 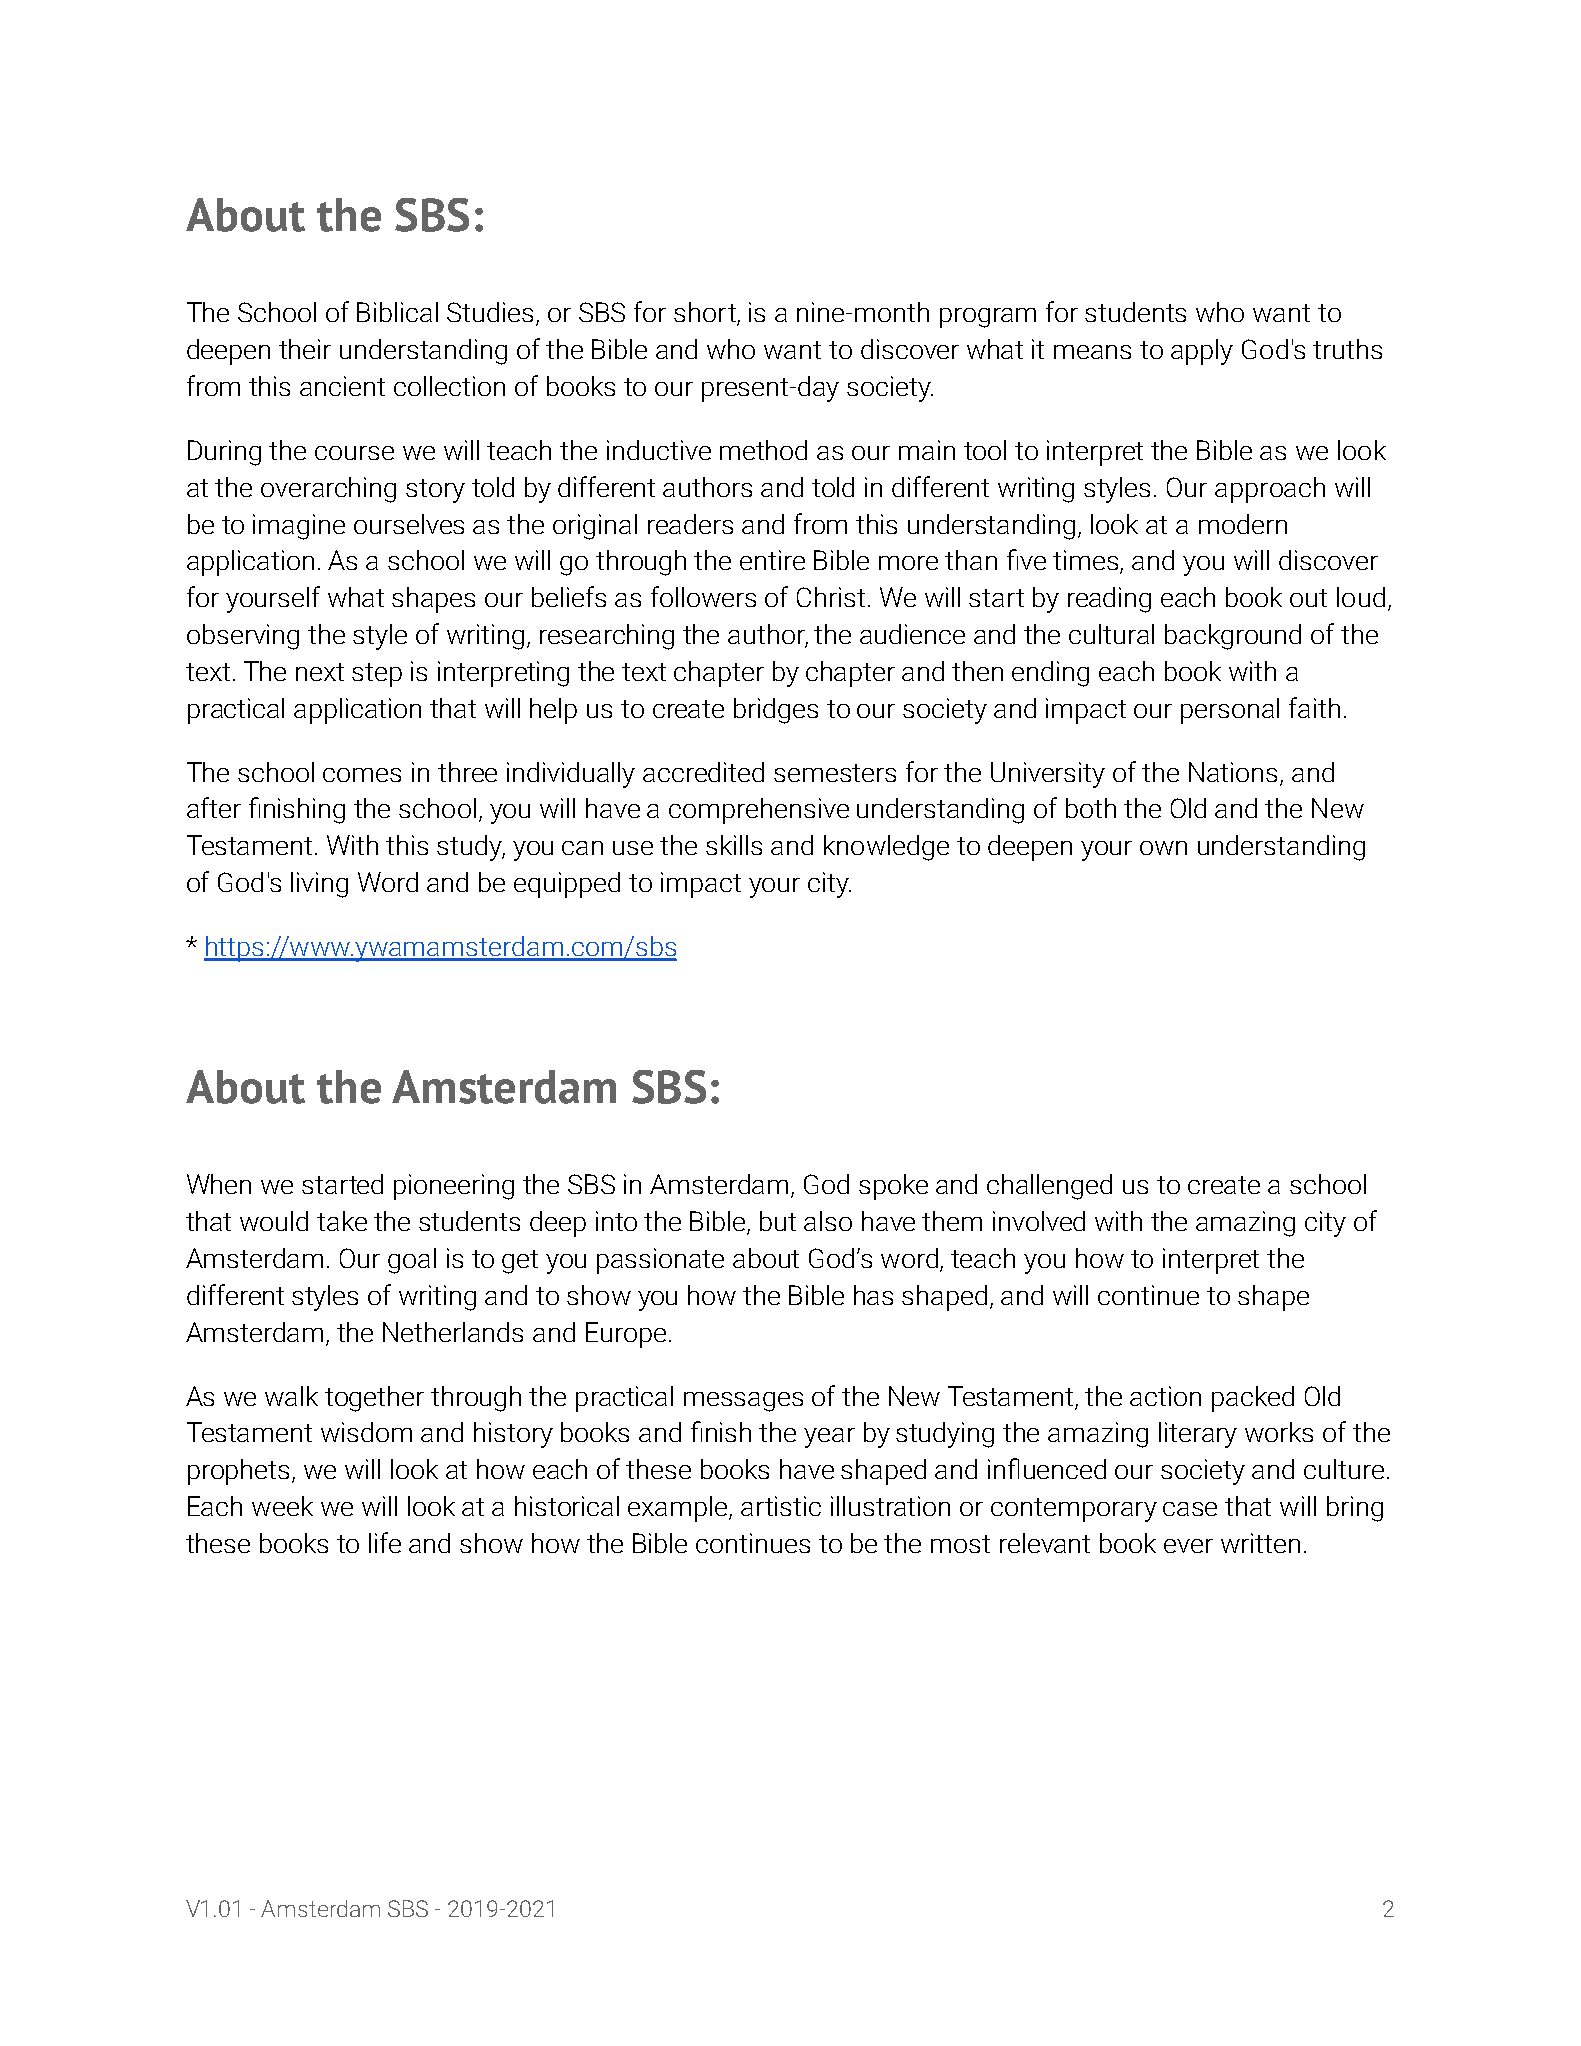 I want to click on challenged, so click(x=1049, y=1187).
